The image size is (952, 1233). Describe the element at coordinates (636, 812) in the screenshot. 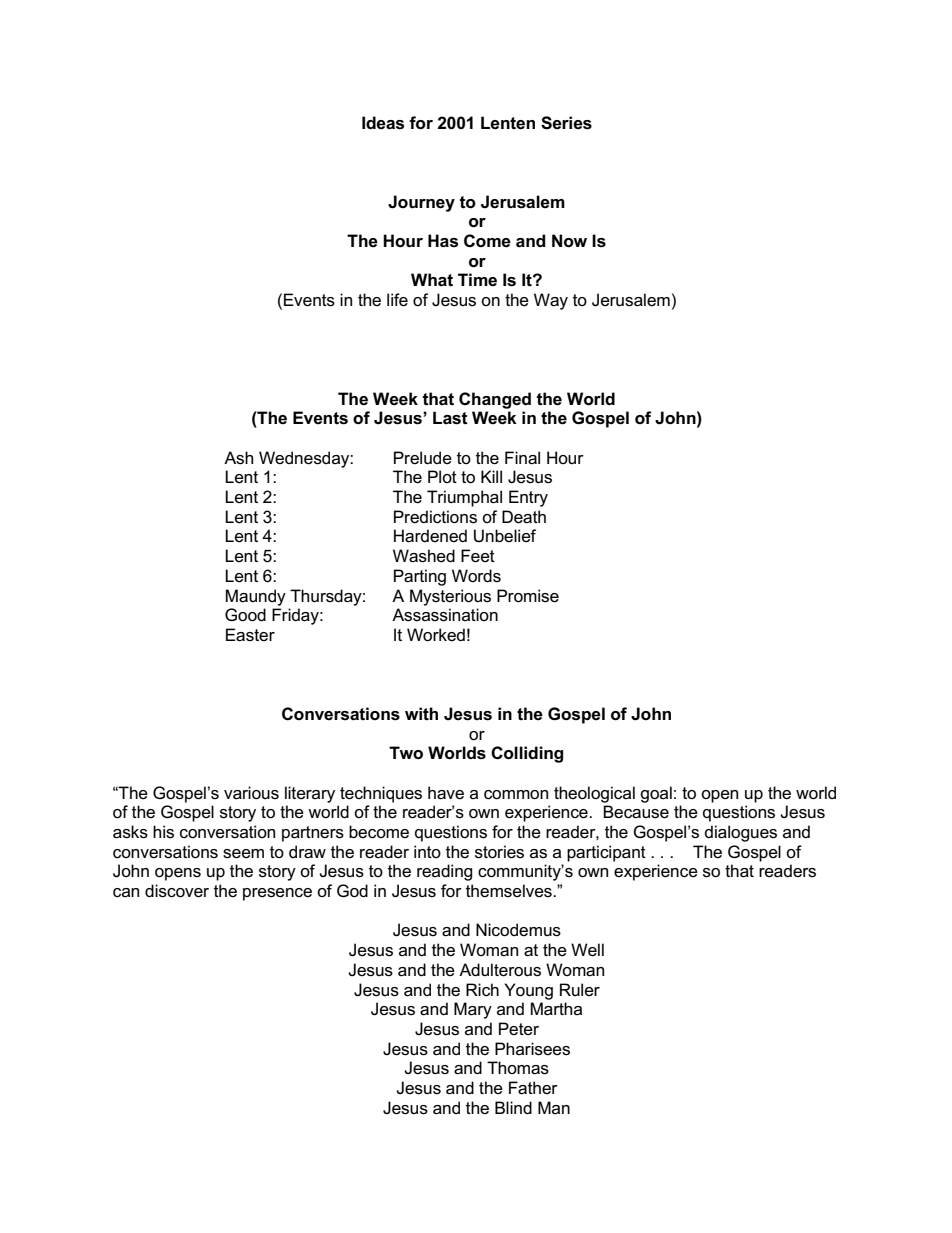

I see `Because` at that location.
